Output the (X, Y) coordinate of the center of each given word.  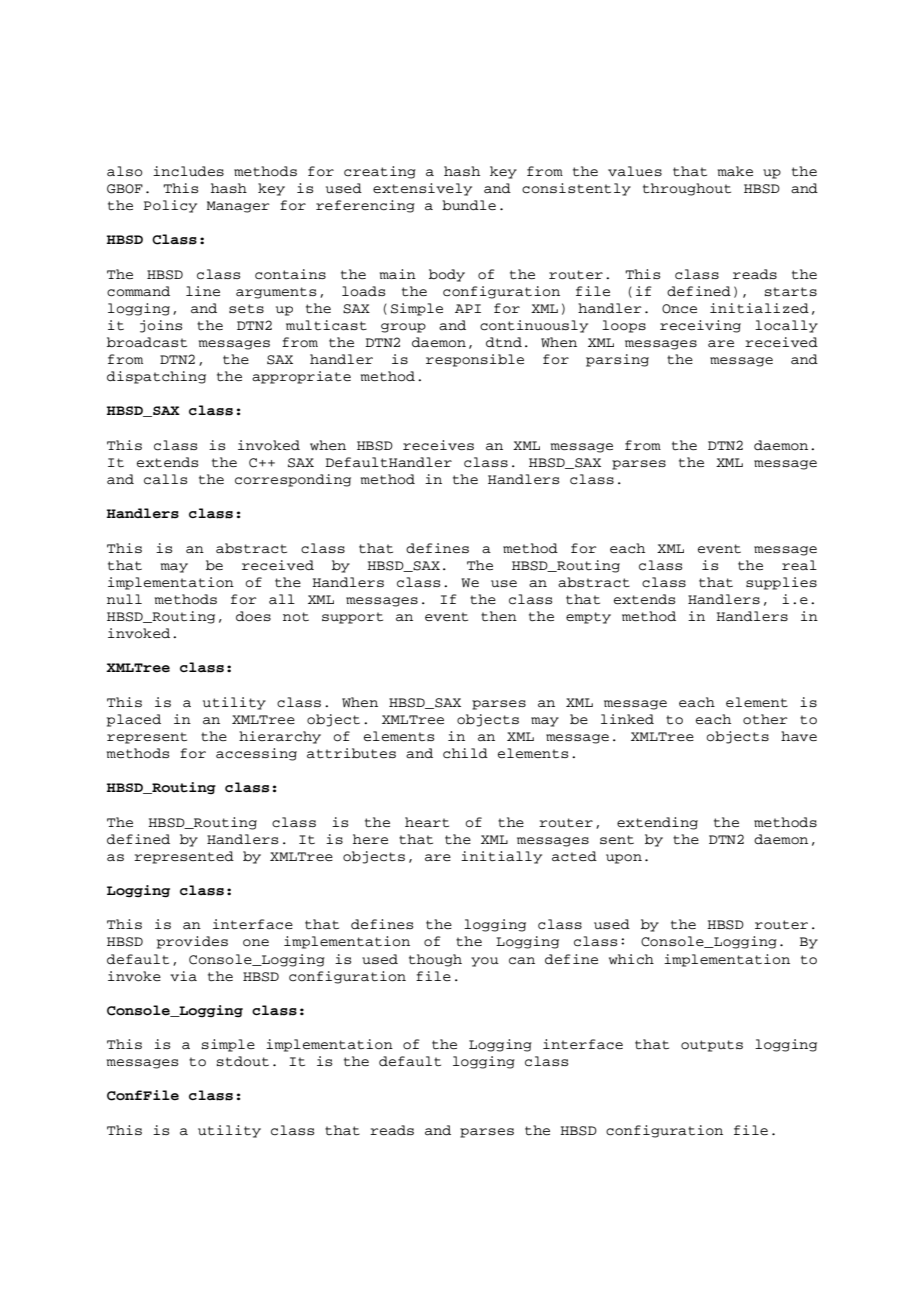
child (465, 753)
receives (438, 445)
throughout (687, 189)
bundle (469, 205)
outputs (712, 1046)
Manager (238, 207)
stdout (243, 1061)
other (765, 719)
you (485, 962)
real (799, 565)
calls (165, 479)
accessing (256, 754)
